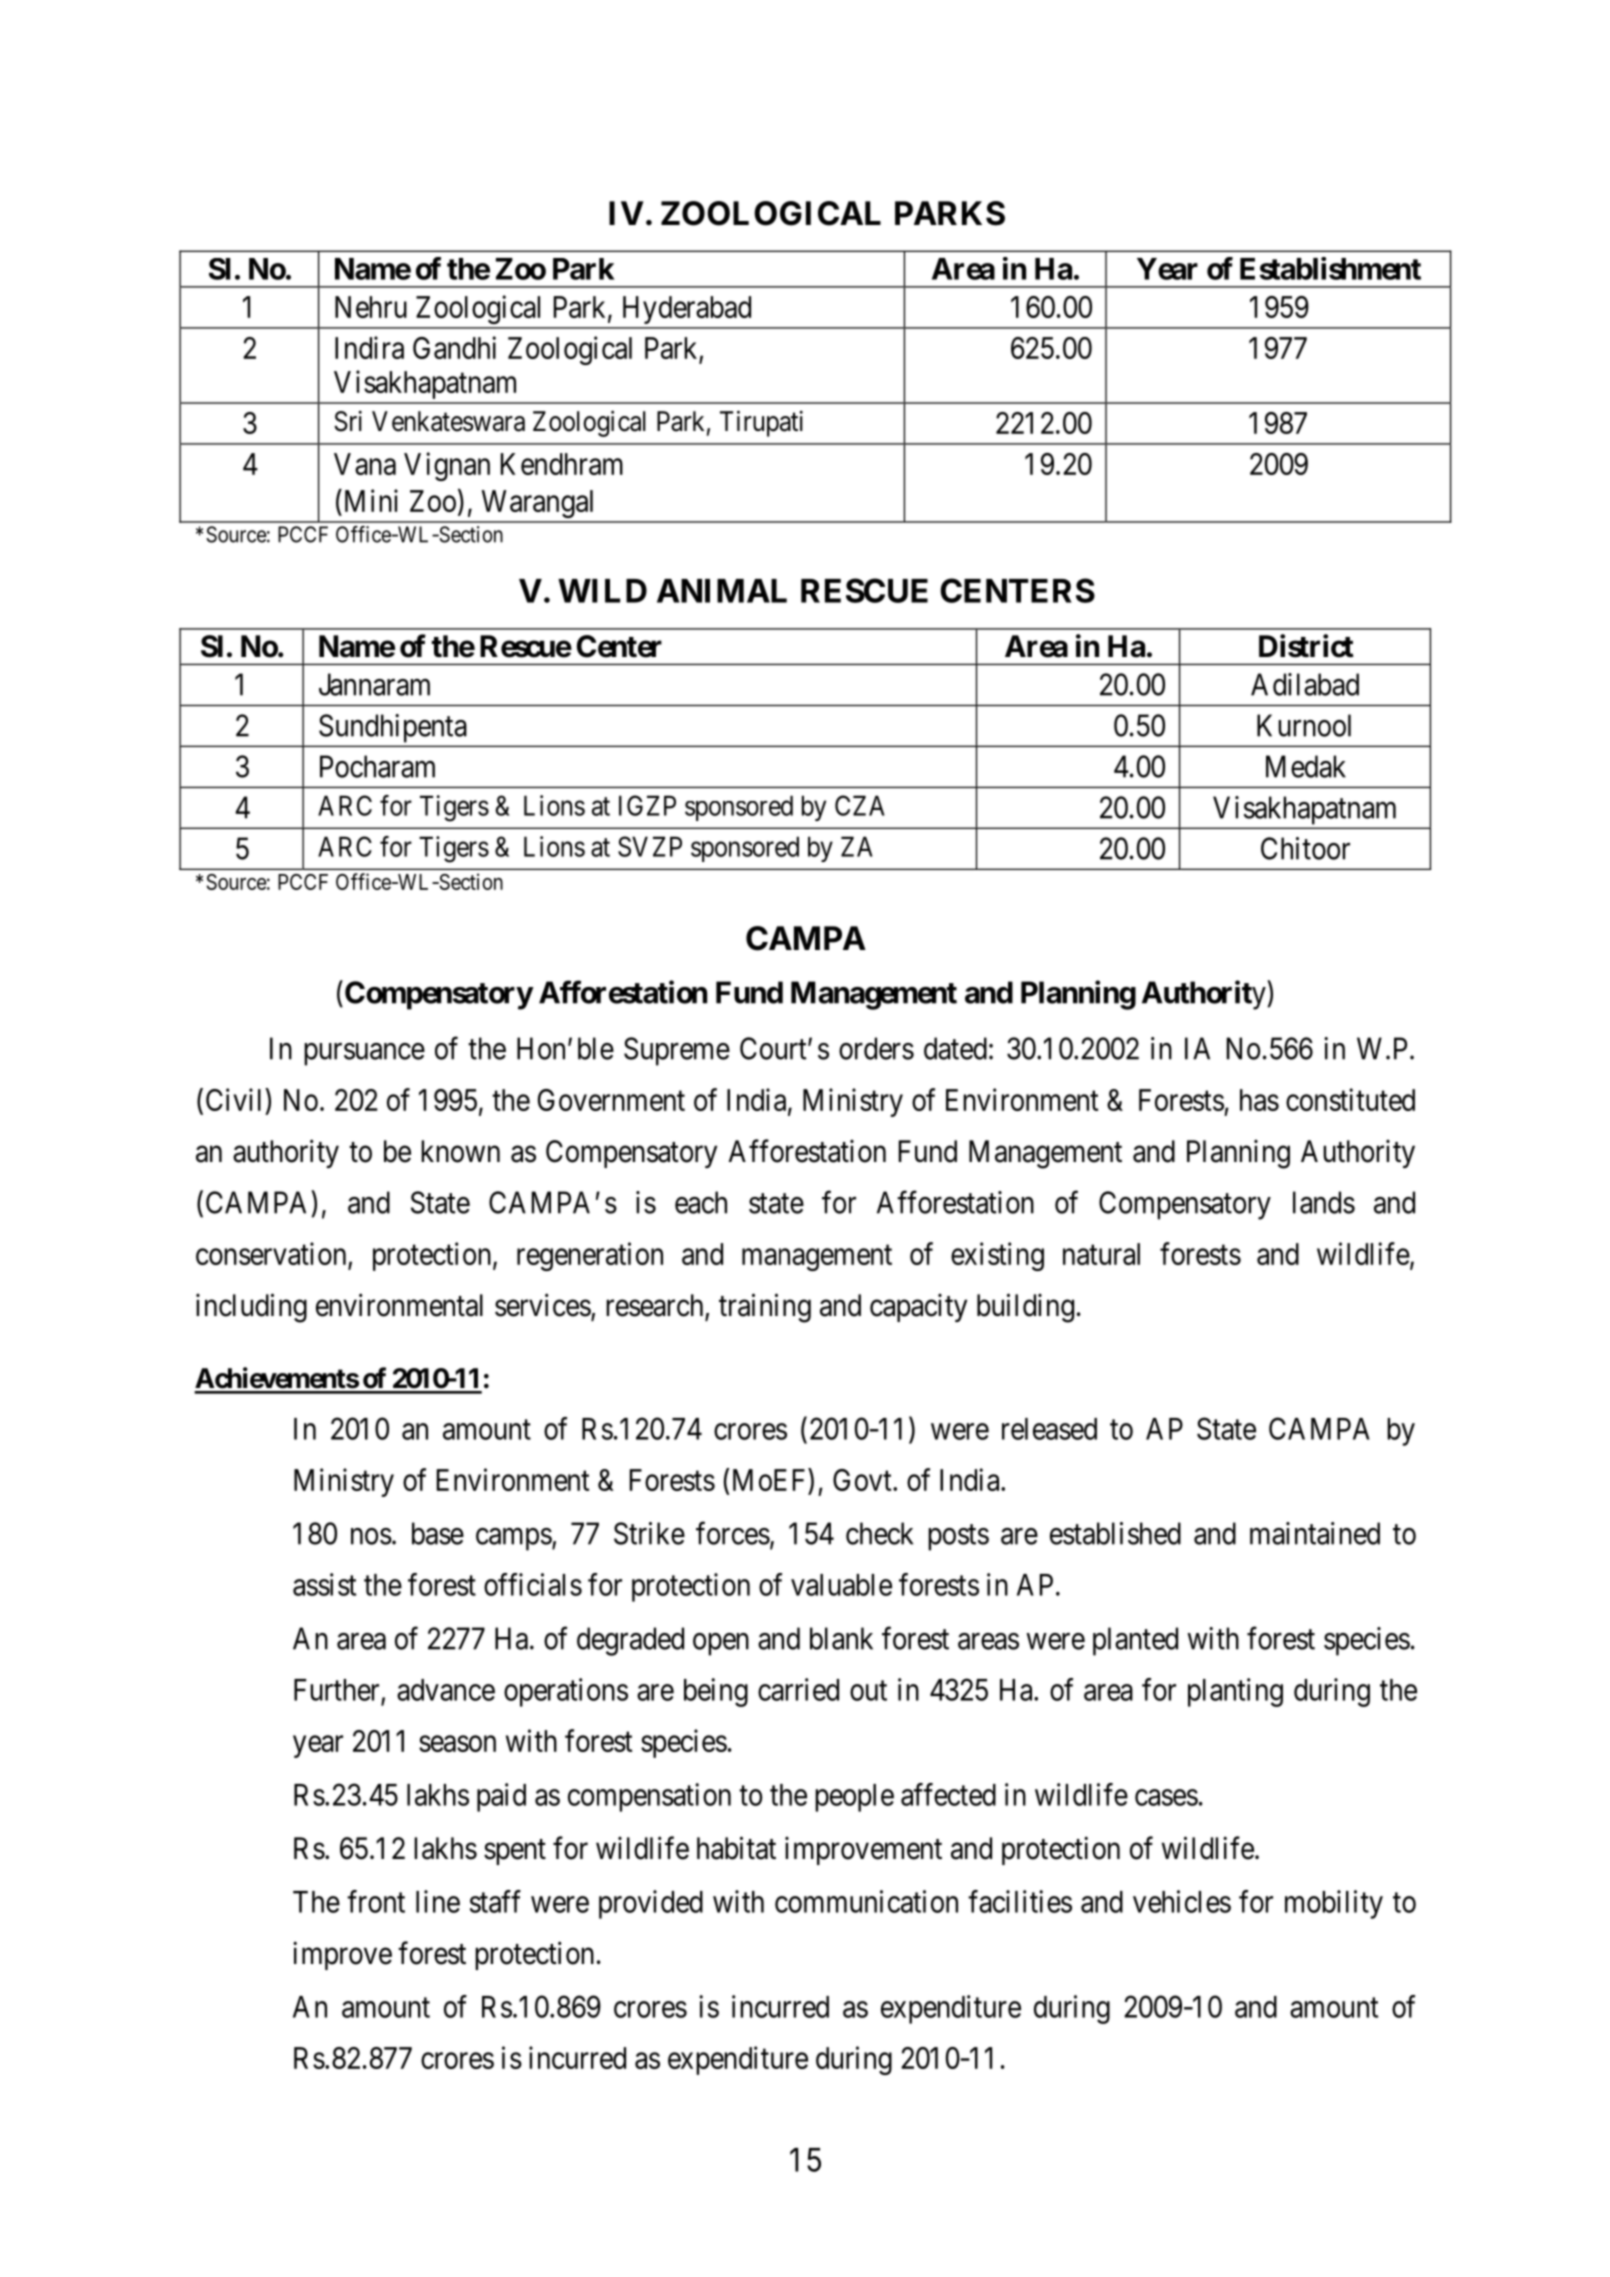  Describe the element at coordinates (454, 347) in the screenshot. I see `Gandhi` at that location.
